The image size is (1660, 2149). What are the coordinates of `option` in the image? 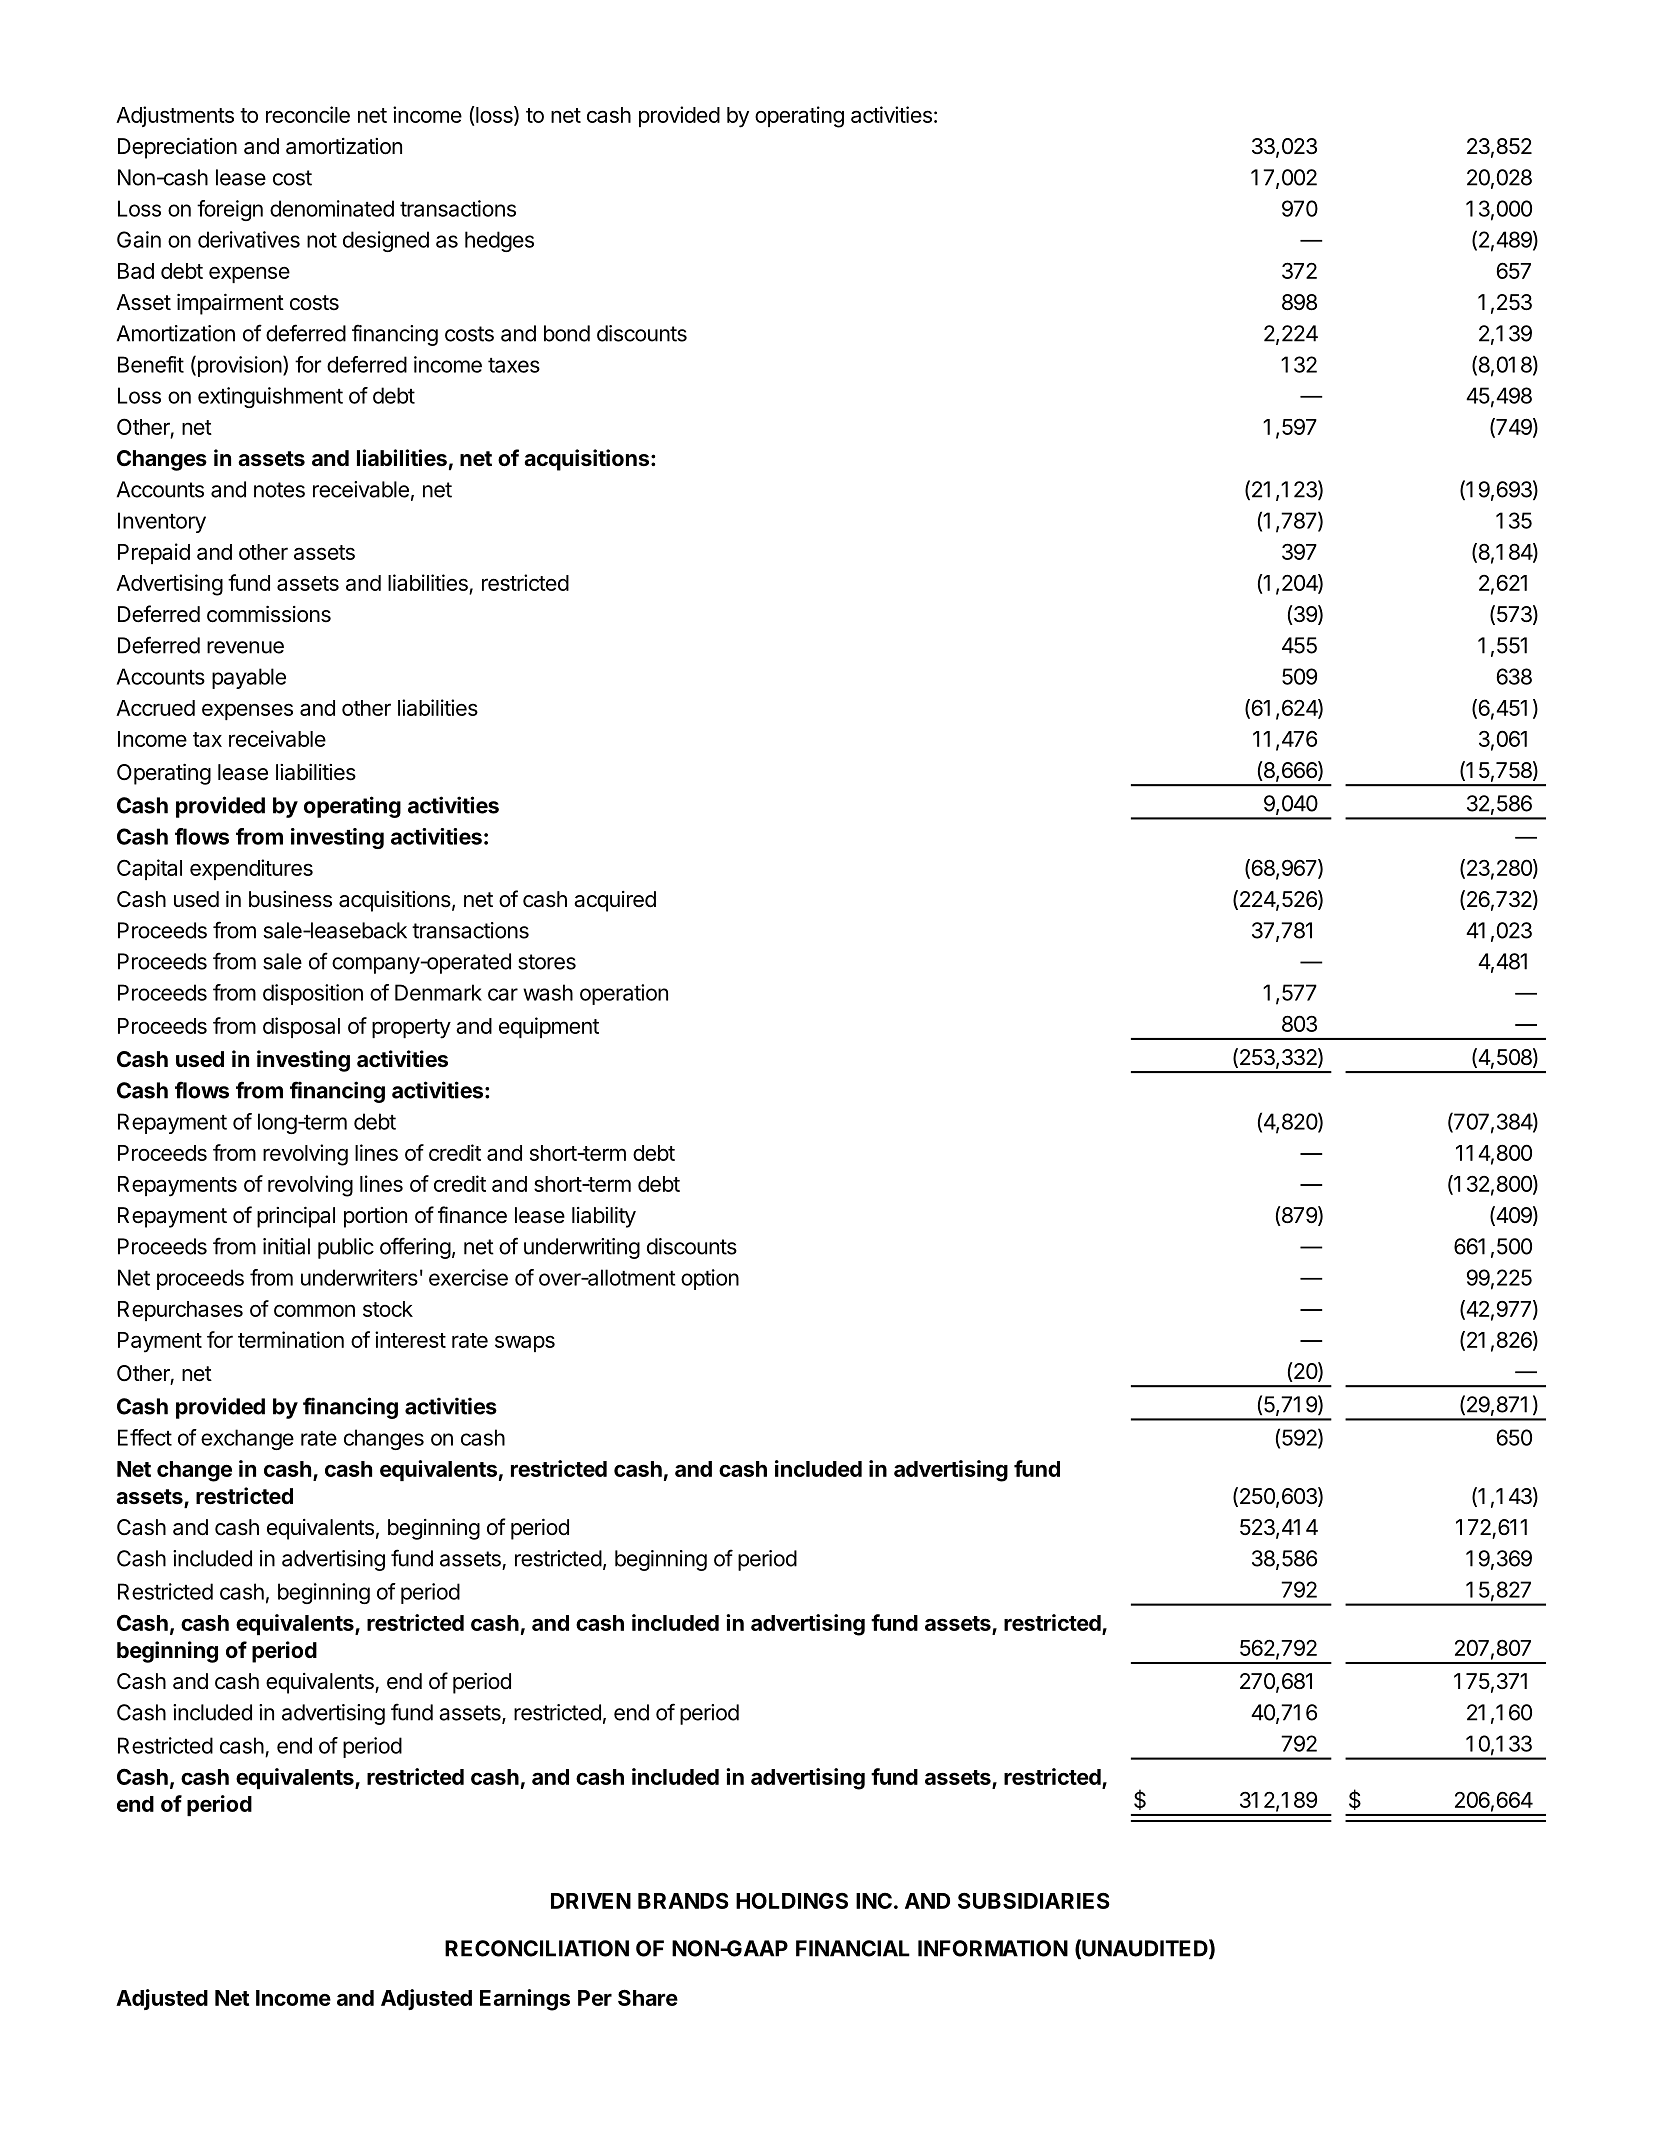 It's located at (710, 1279).
